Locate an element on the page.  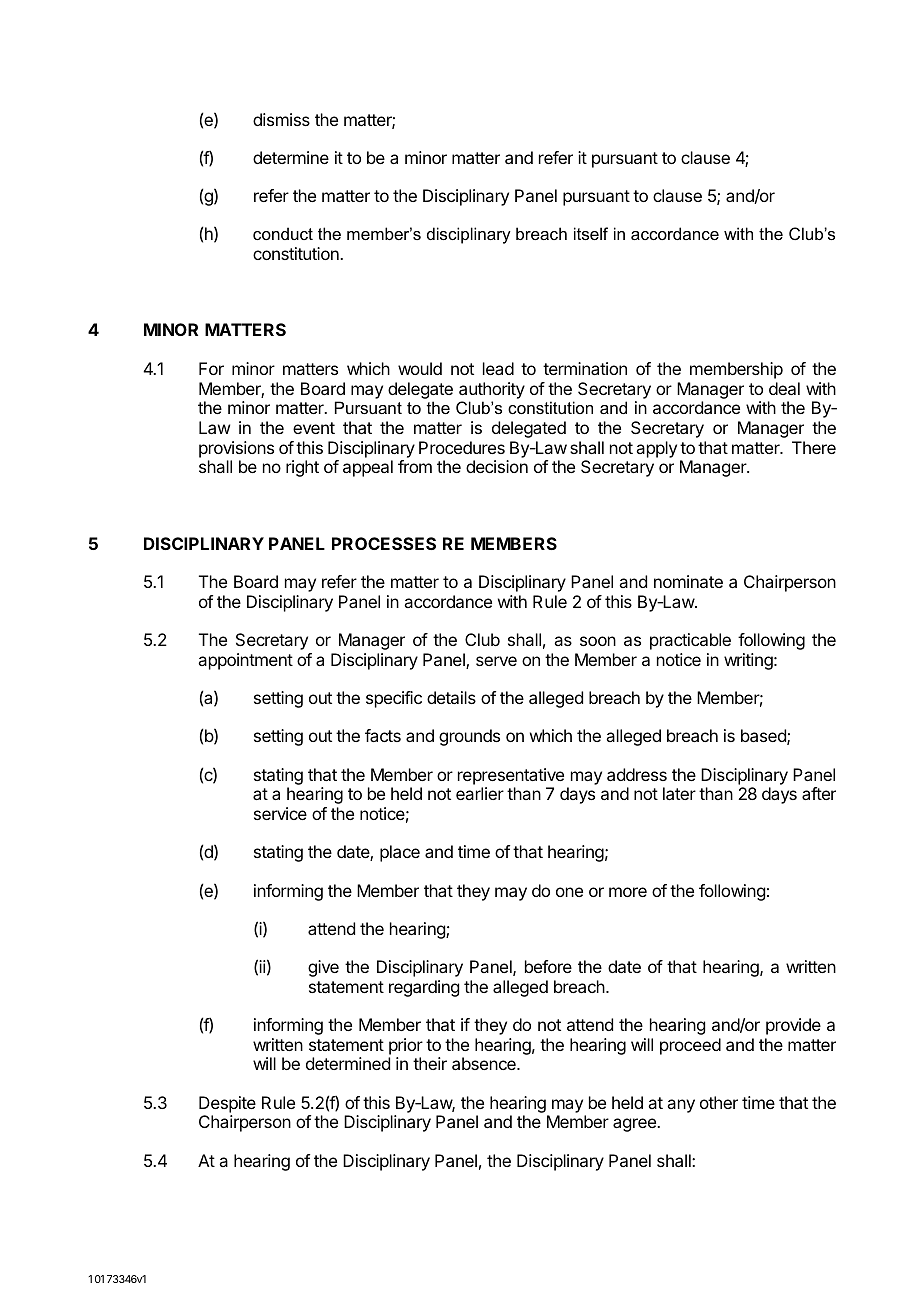
itself is located at coordinates (591, 233).
